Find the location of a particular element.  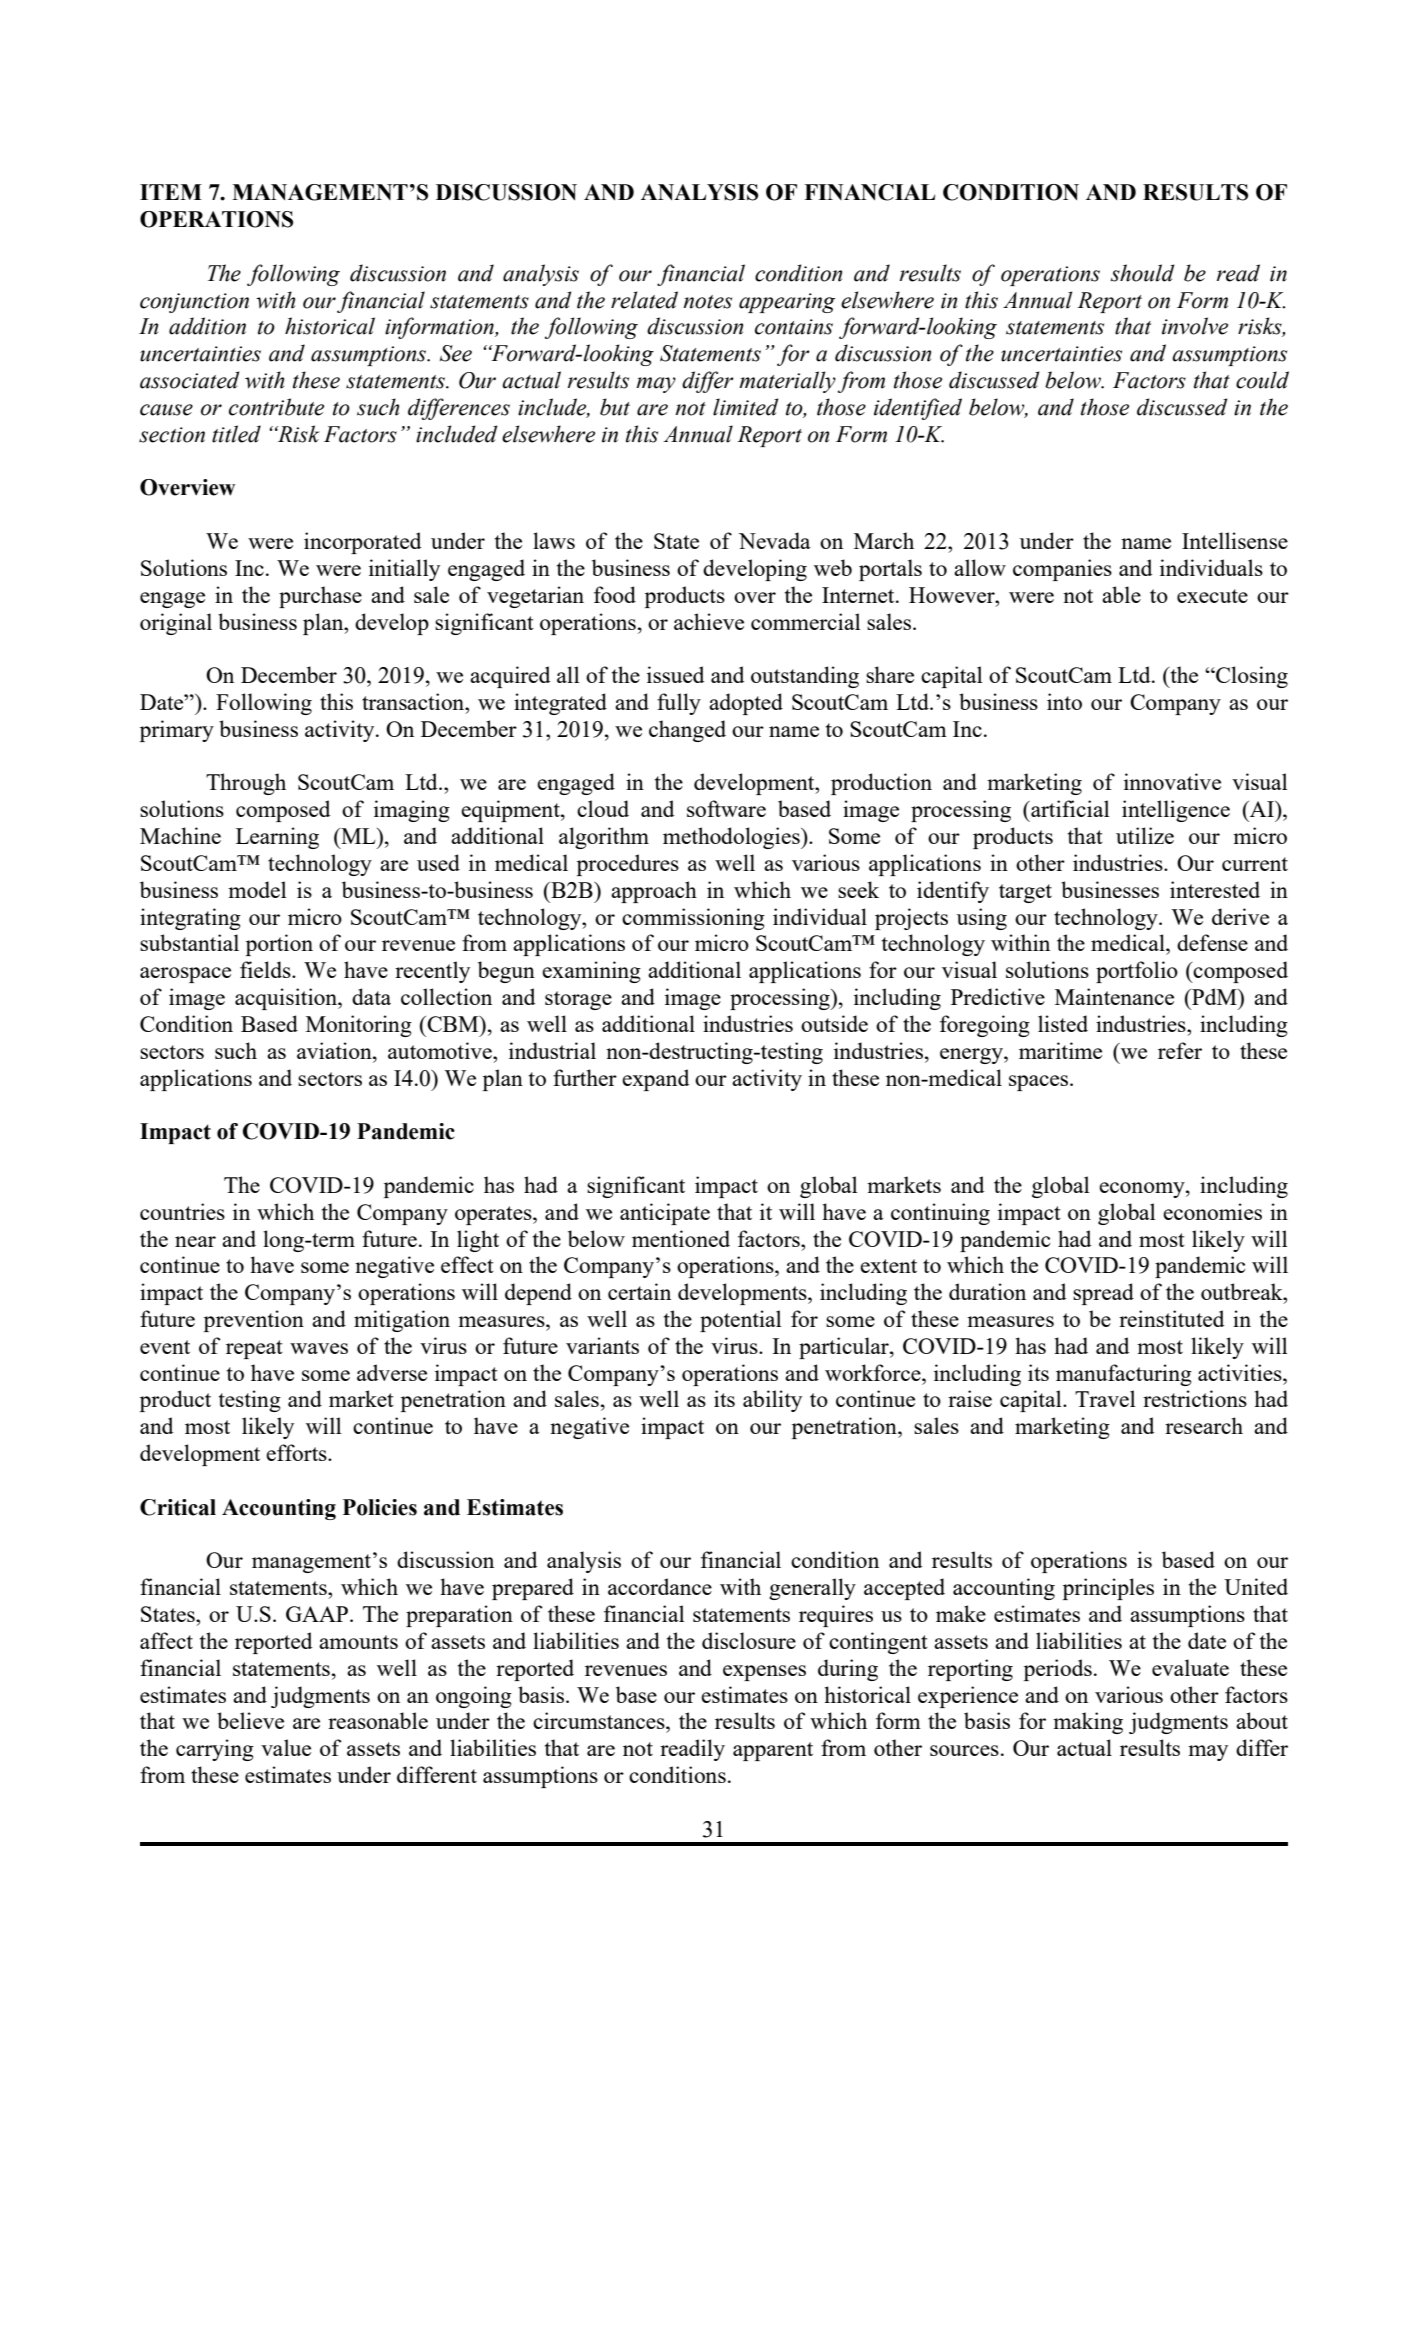

portfolio is located at coordinates (1137, 972).
